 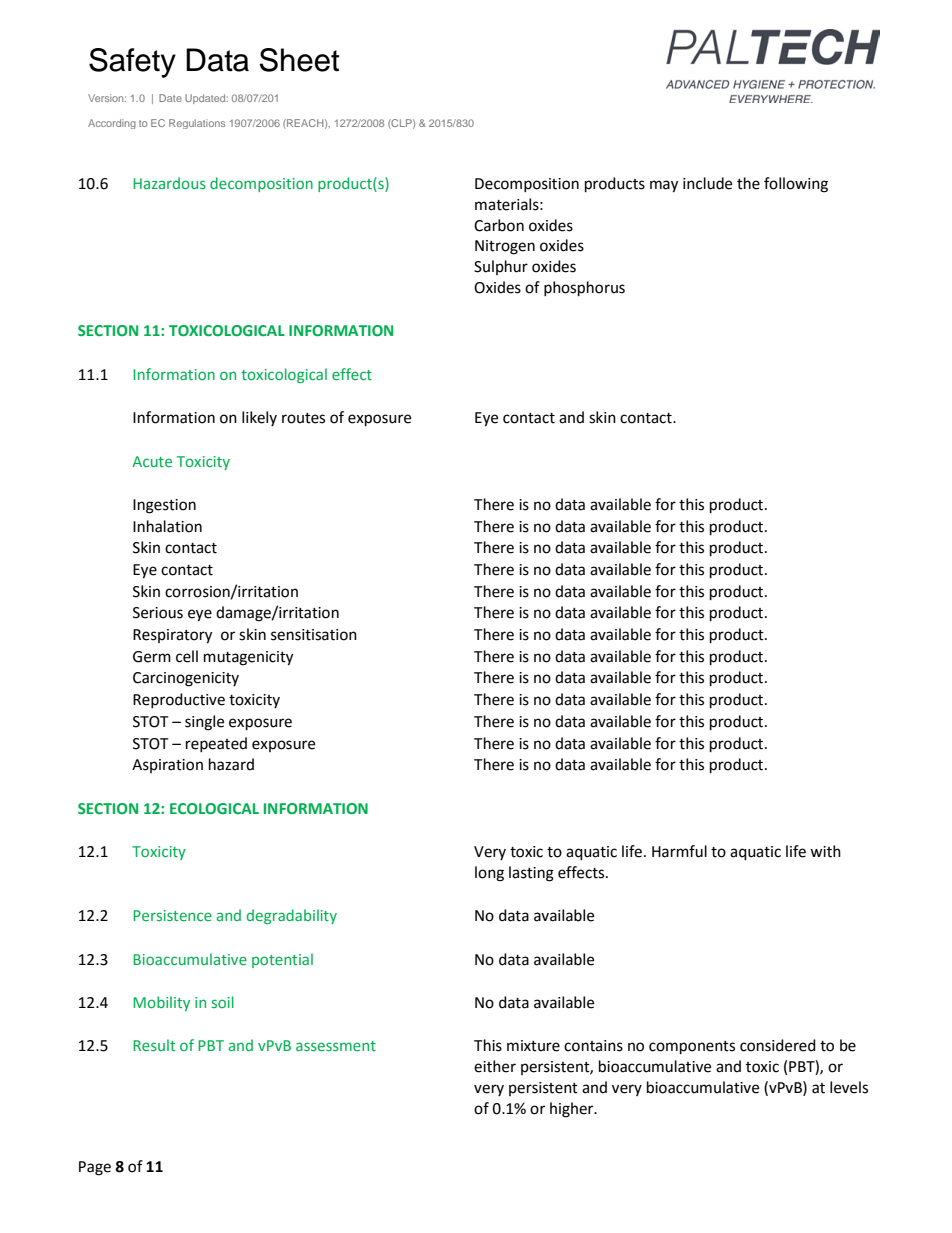 What do you see at coordinates (495, 1066) in the document?
I see `either` at bounding box center [495, 1066].
